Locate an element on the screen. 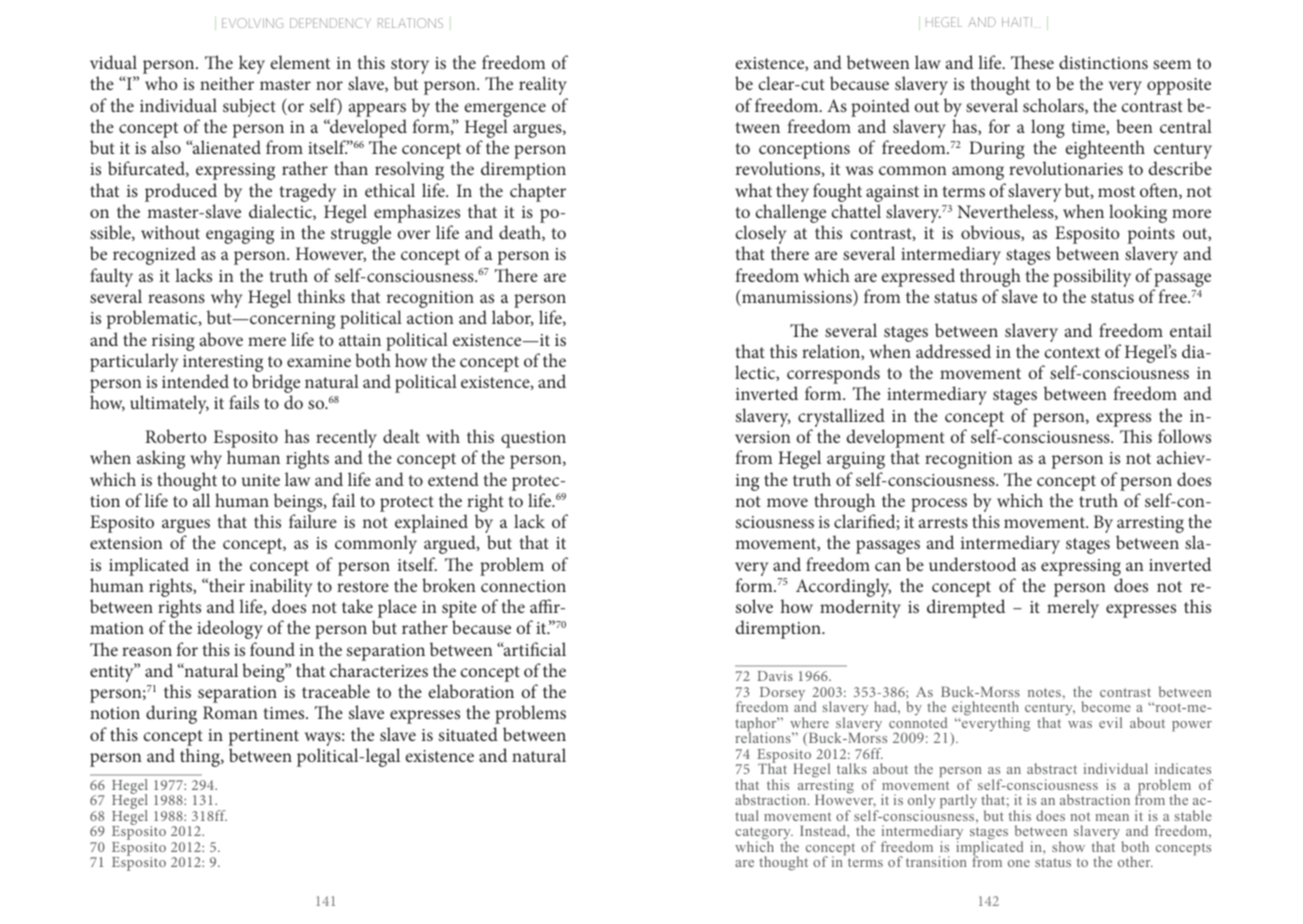  reality is located at coordinates (543, 85).
